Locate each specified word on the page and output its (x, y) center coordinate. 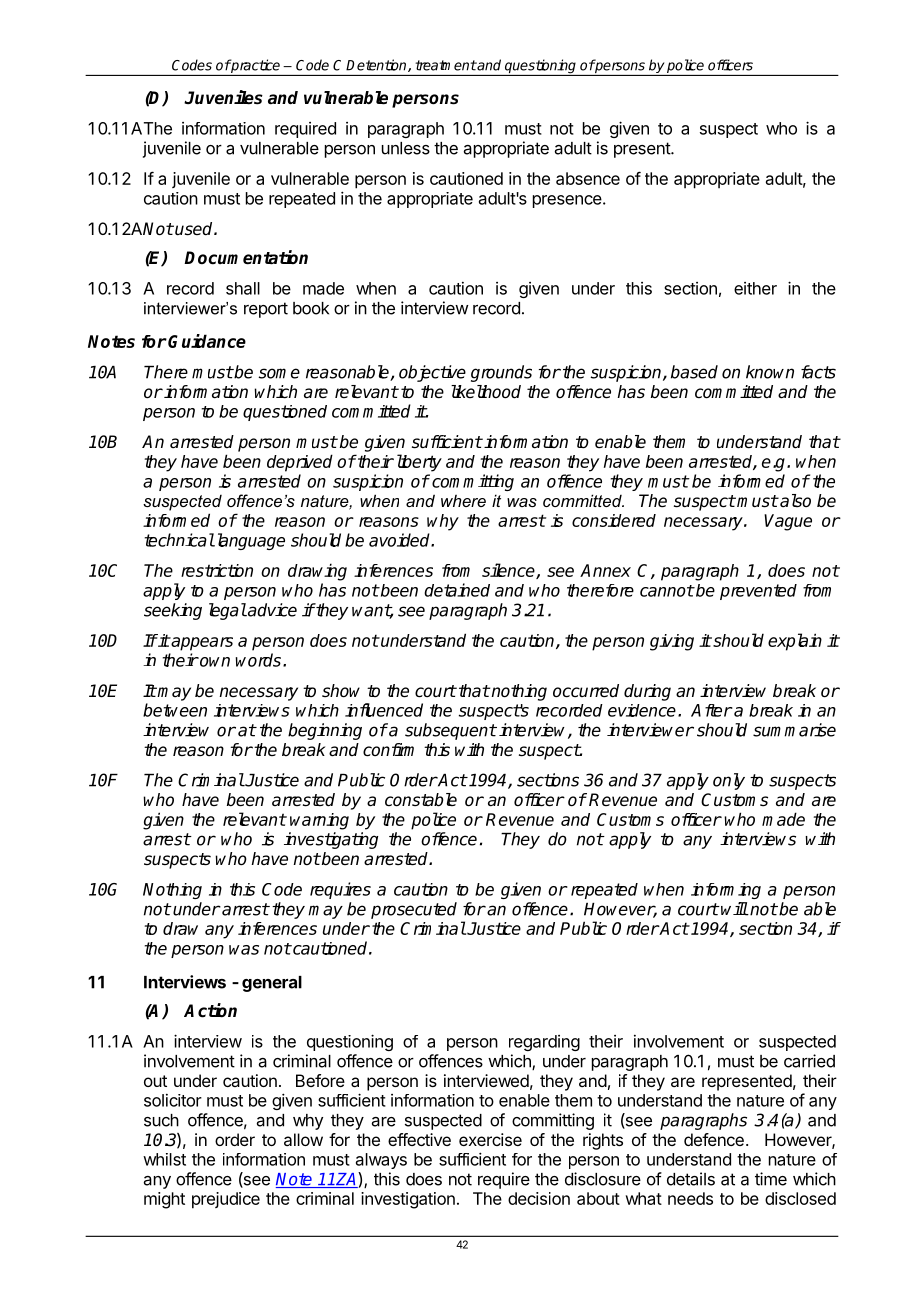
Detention (377, 65)
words (258, 660)
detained (457, 590)
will (734, 909)
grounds (501, 373)
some (279, 373)
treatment (446, 65)
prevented (758, 592)
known (770, 372)
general (272, 984)
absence (588, 178)
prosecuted (414, 910)
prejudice (226, 1200)
